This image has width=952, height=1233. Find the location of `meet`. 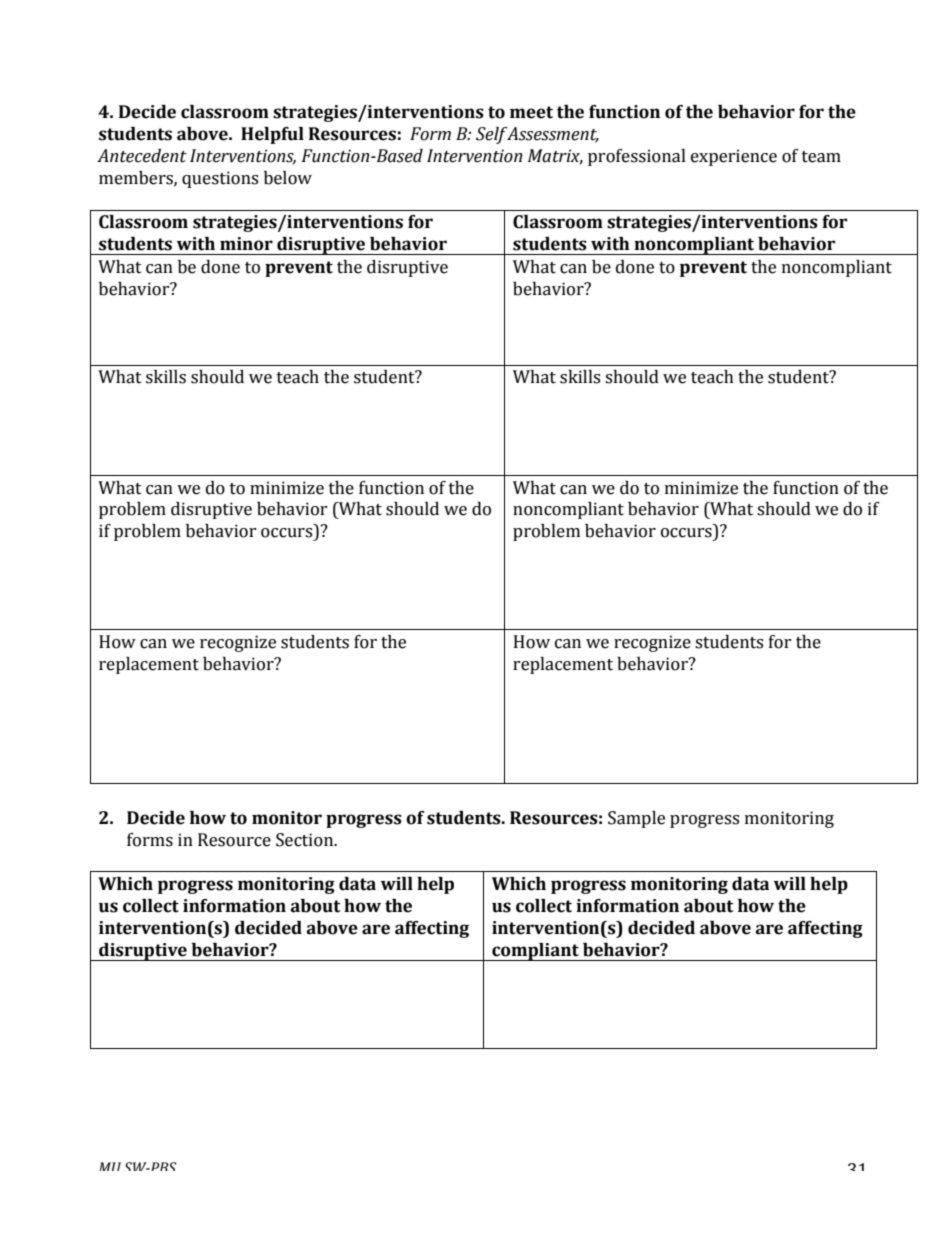

meet is located at coordinates (531, 112).
